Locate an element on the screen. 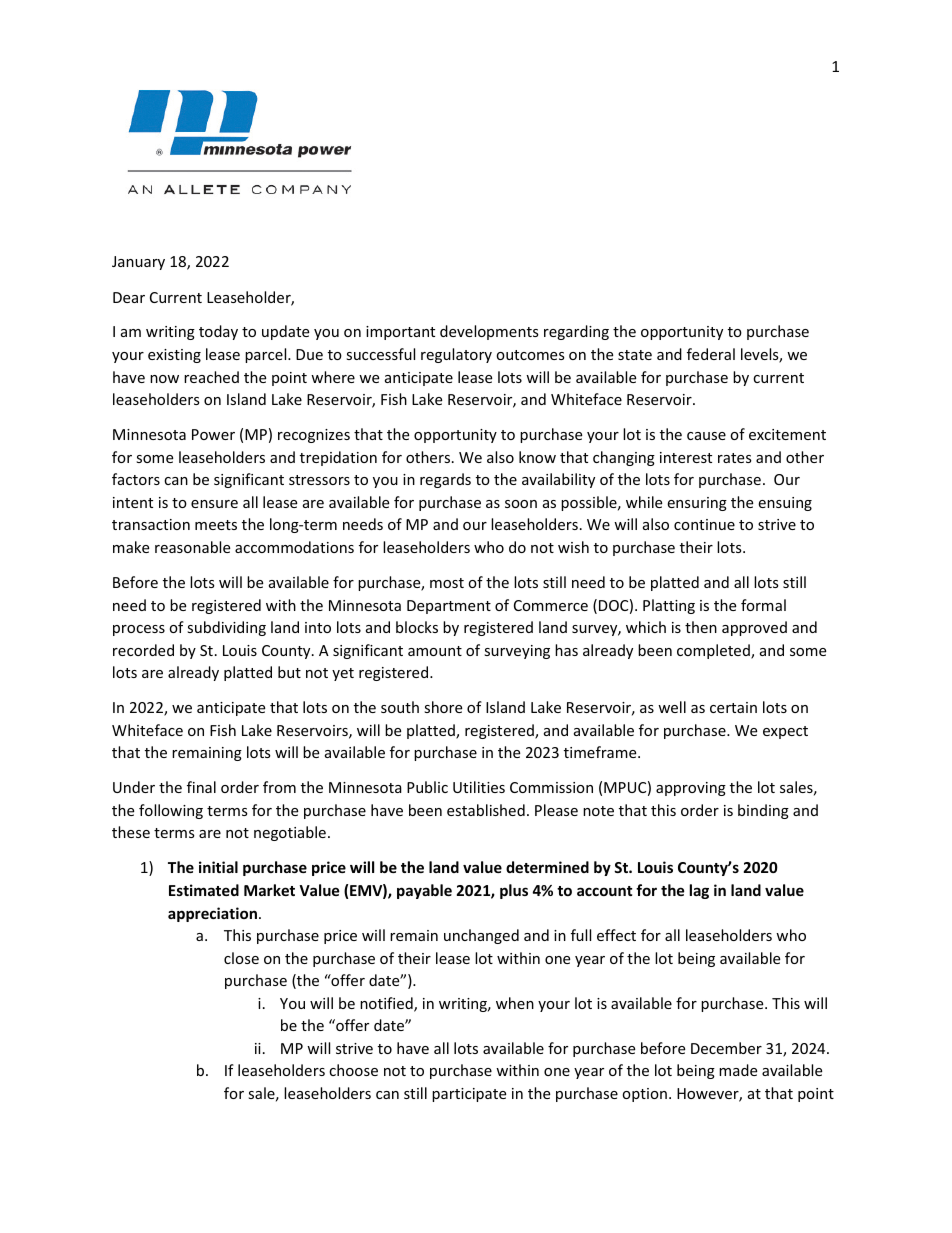 This screenshot has height=1233, width=952. choose is located at coordinates (353, 1070).
